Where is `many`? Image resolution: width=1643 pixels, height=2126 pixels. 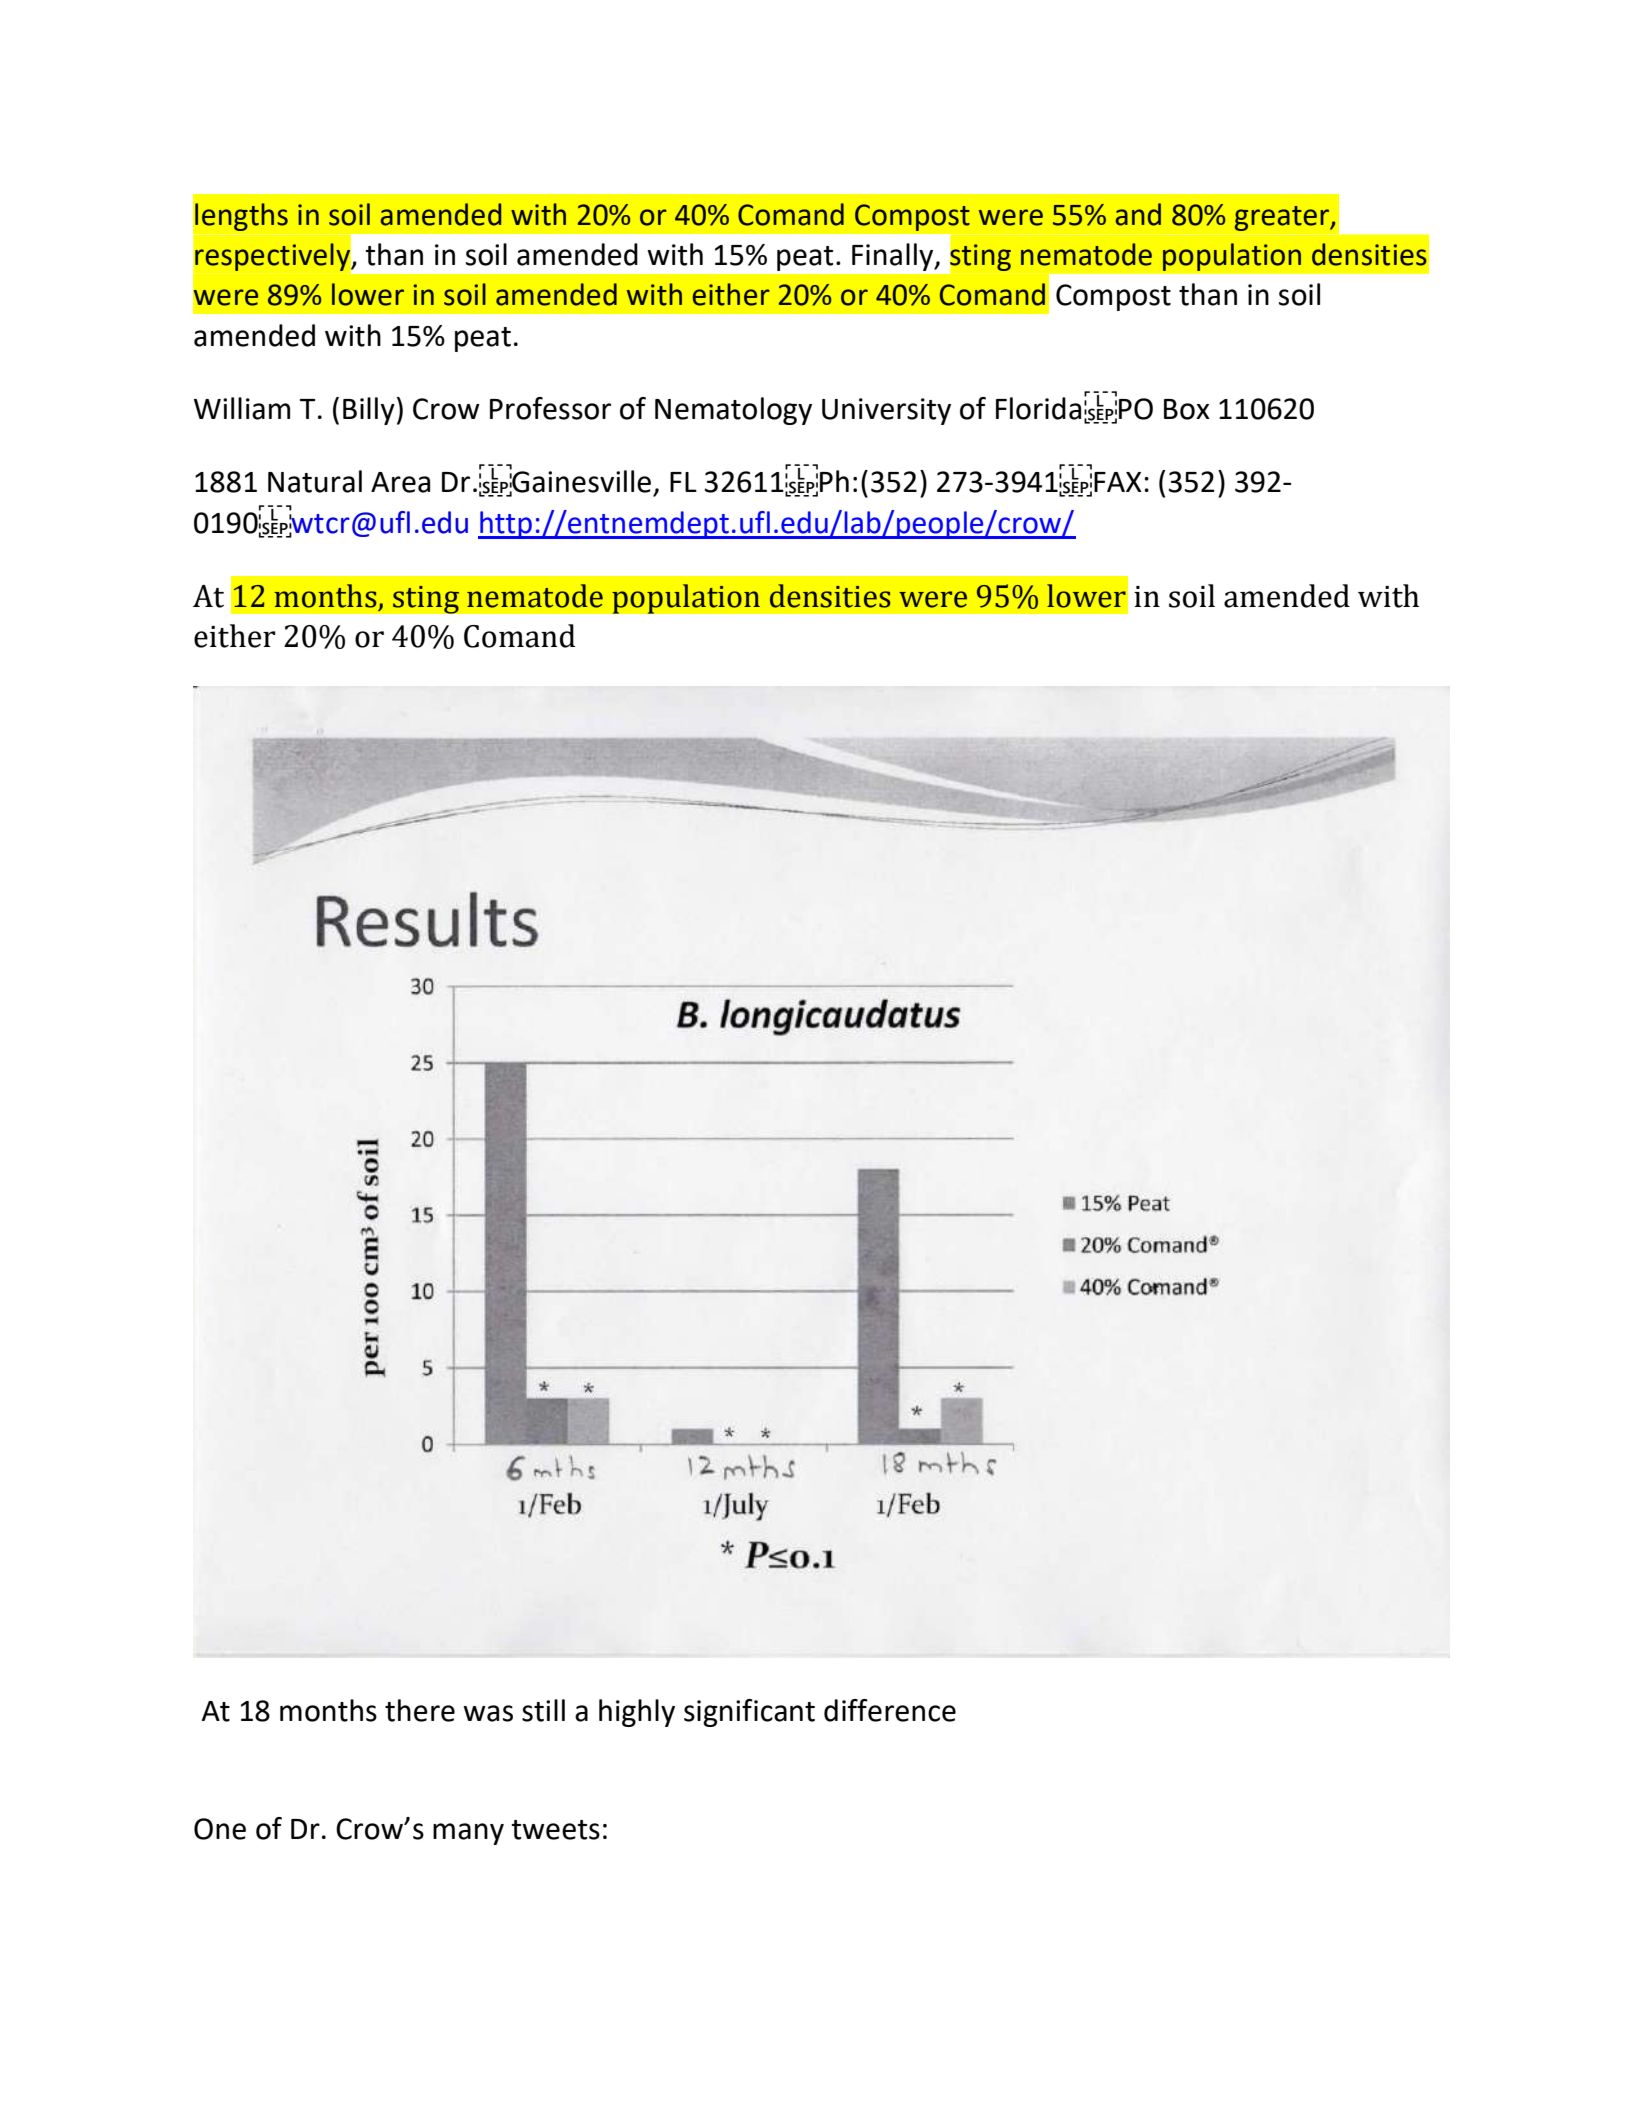
many is located at coordinates (468, 1834).
